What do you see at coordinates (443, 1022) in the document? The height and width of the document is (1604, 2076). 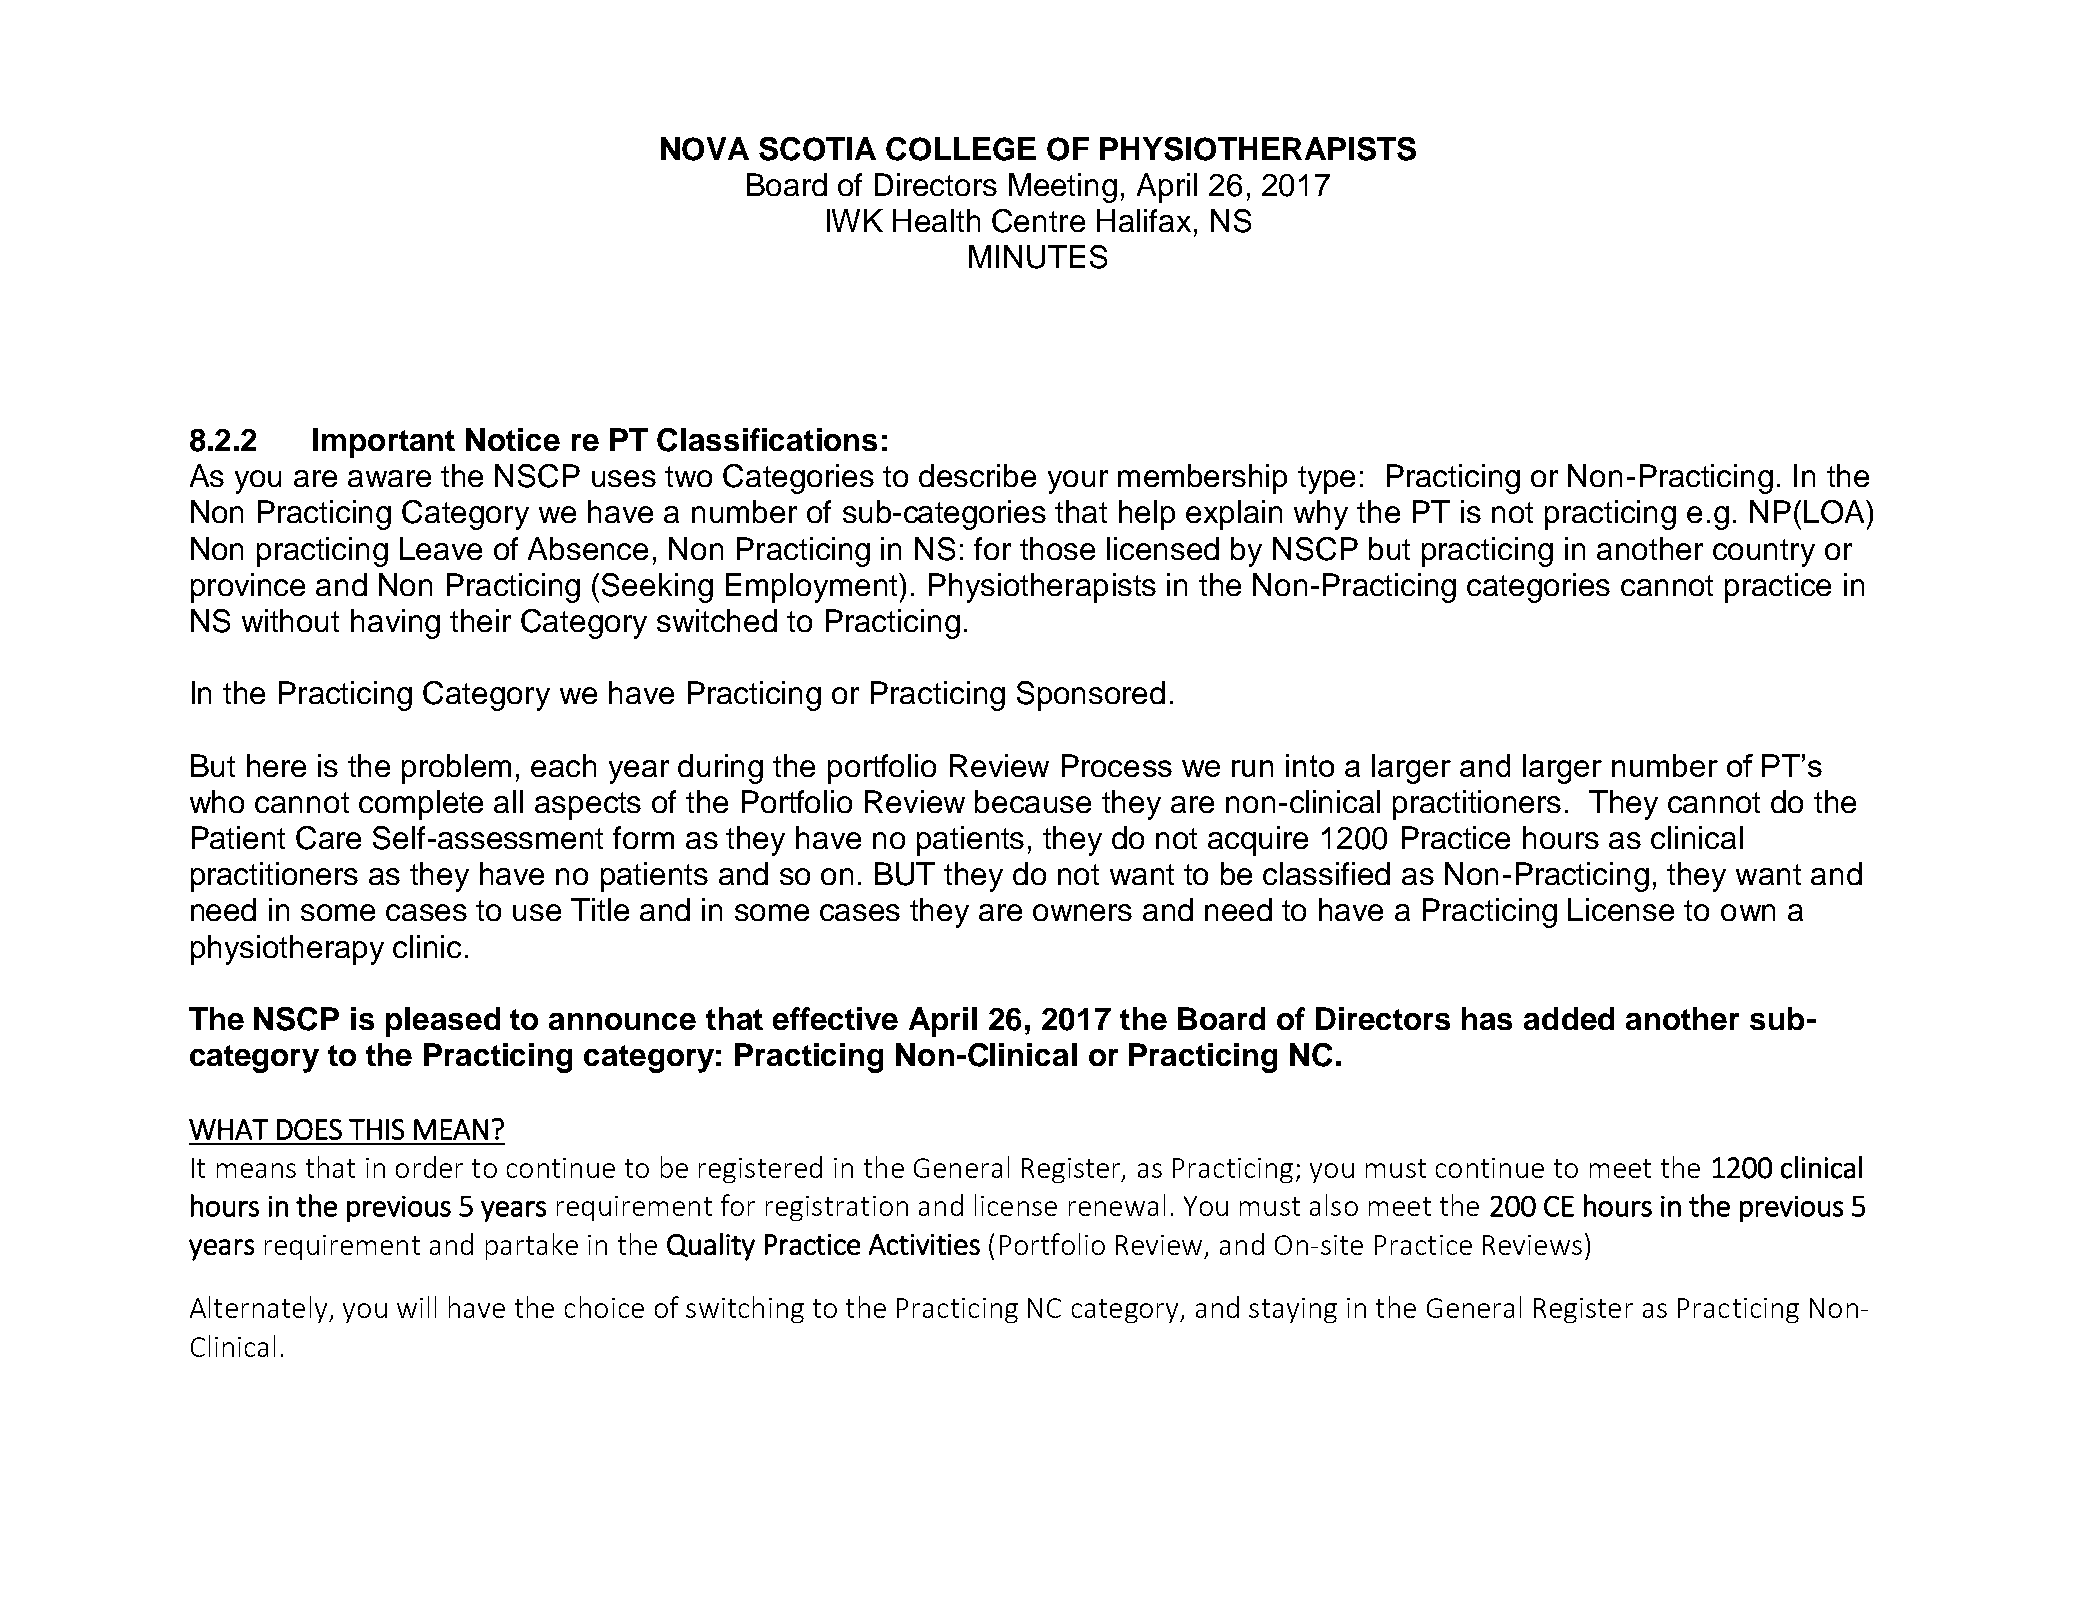 I see `pleased` at bounding box center [443, 1022].
